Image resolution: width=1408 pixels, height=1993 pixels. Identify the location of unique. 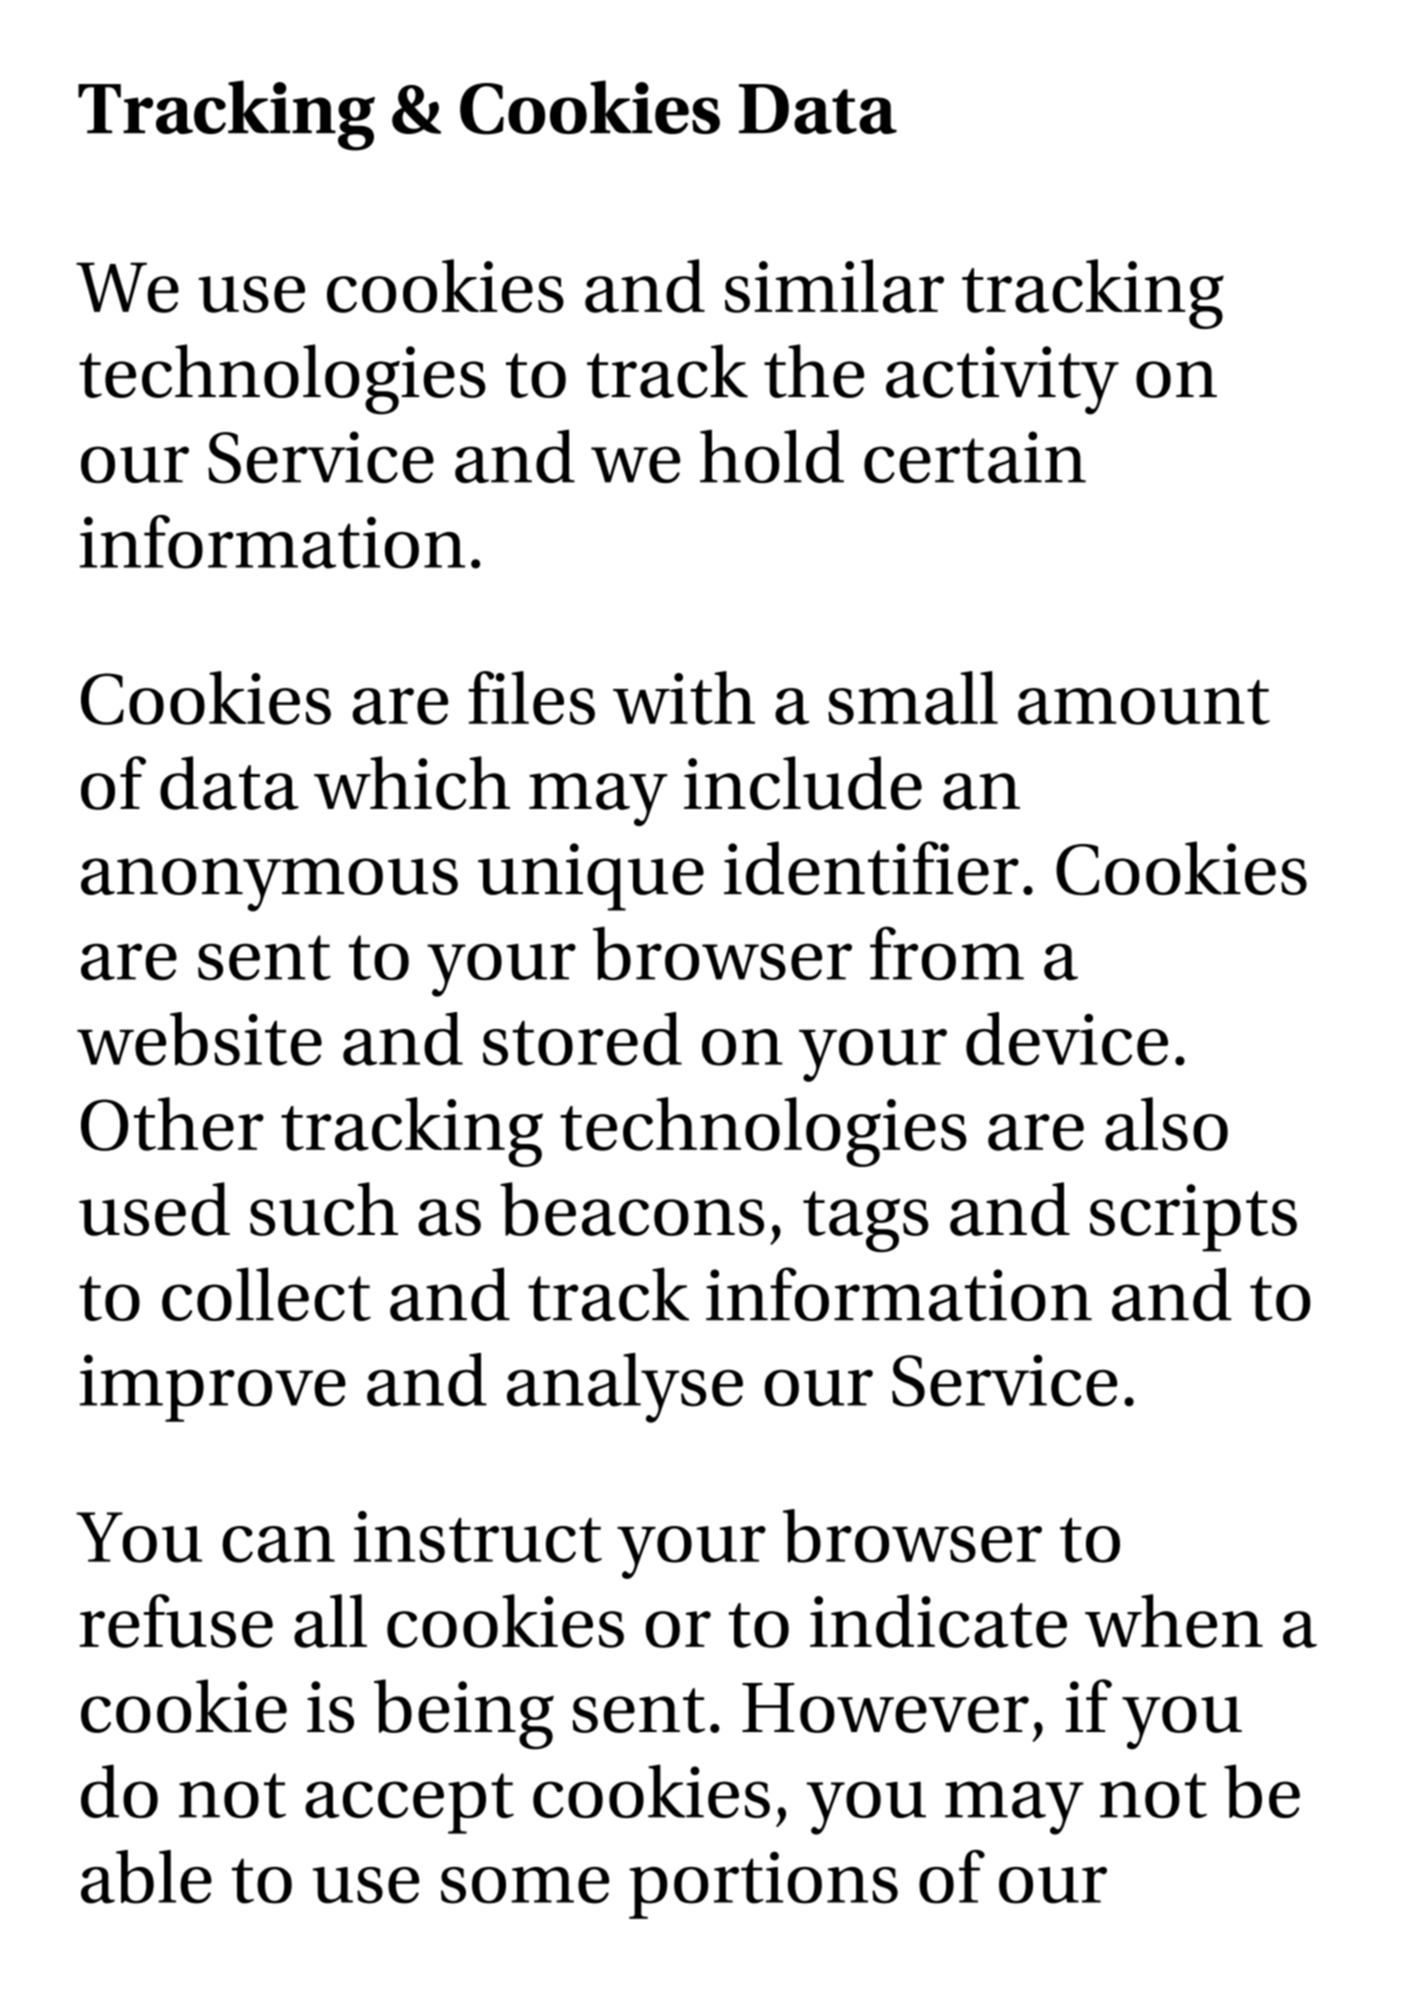
(591, 877).
